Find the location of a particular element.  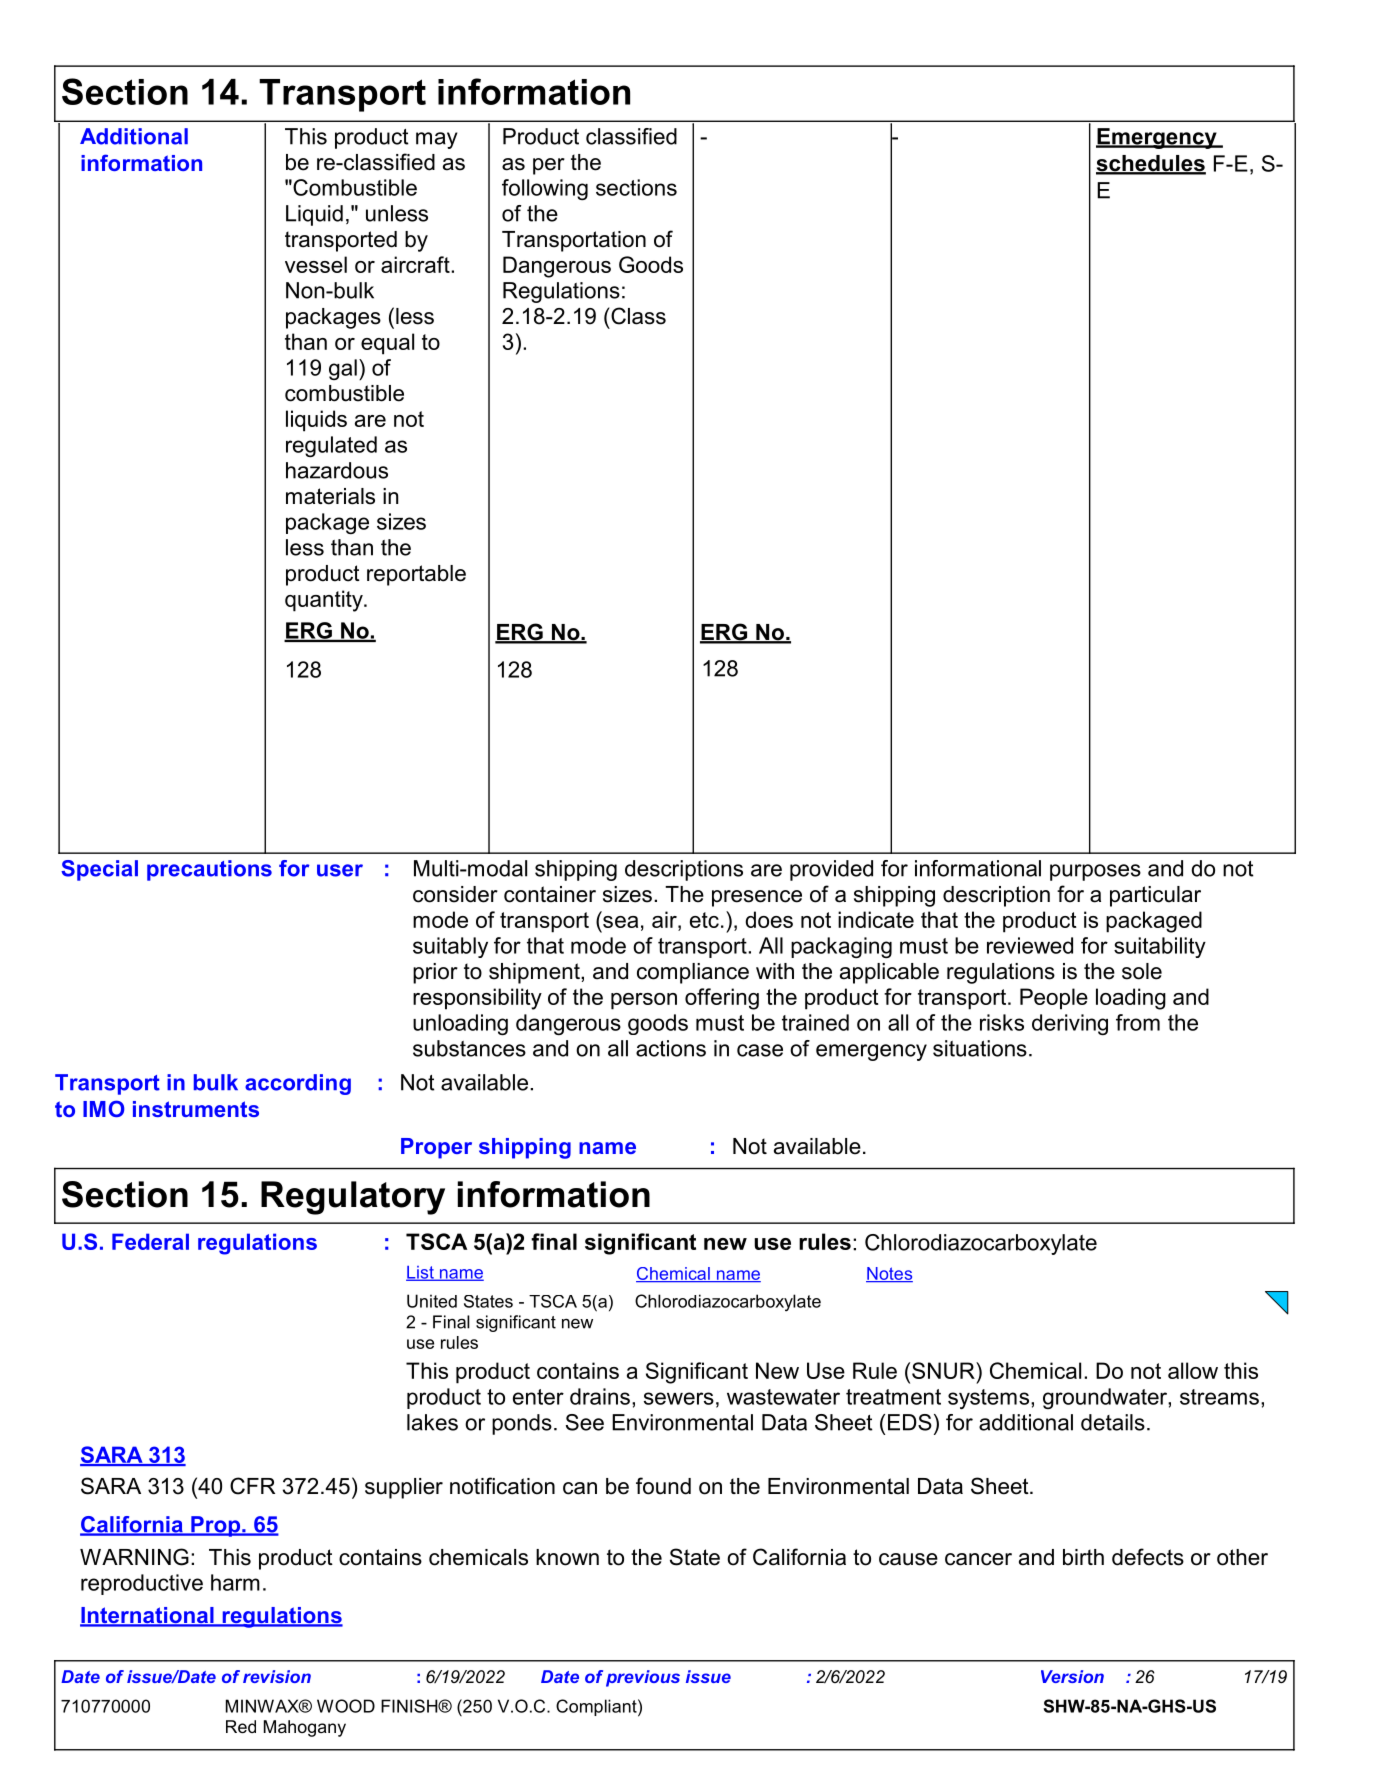

details is located at coordinates (1113, 1422).
